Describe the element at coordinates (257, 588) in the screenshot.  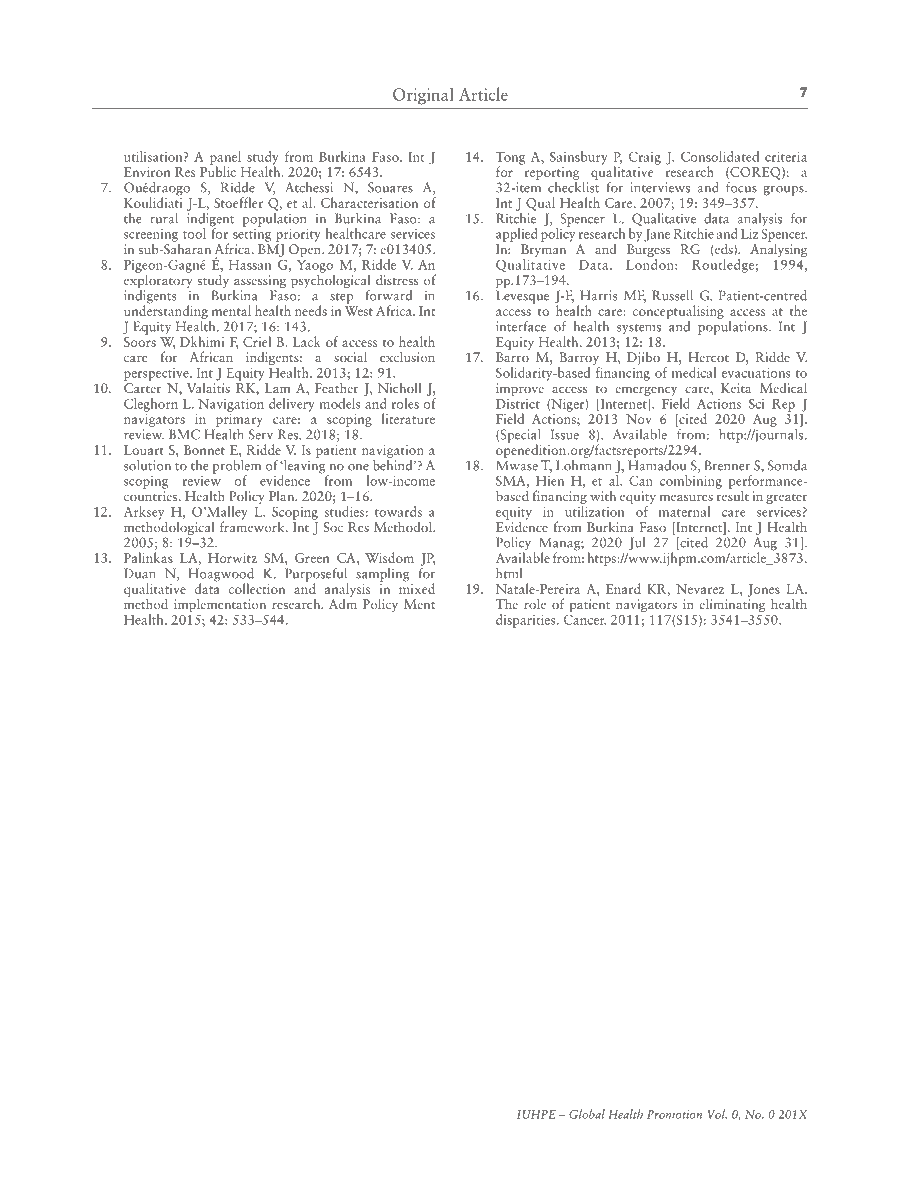
I see `collection` at that location.
